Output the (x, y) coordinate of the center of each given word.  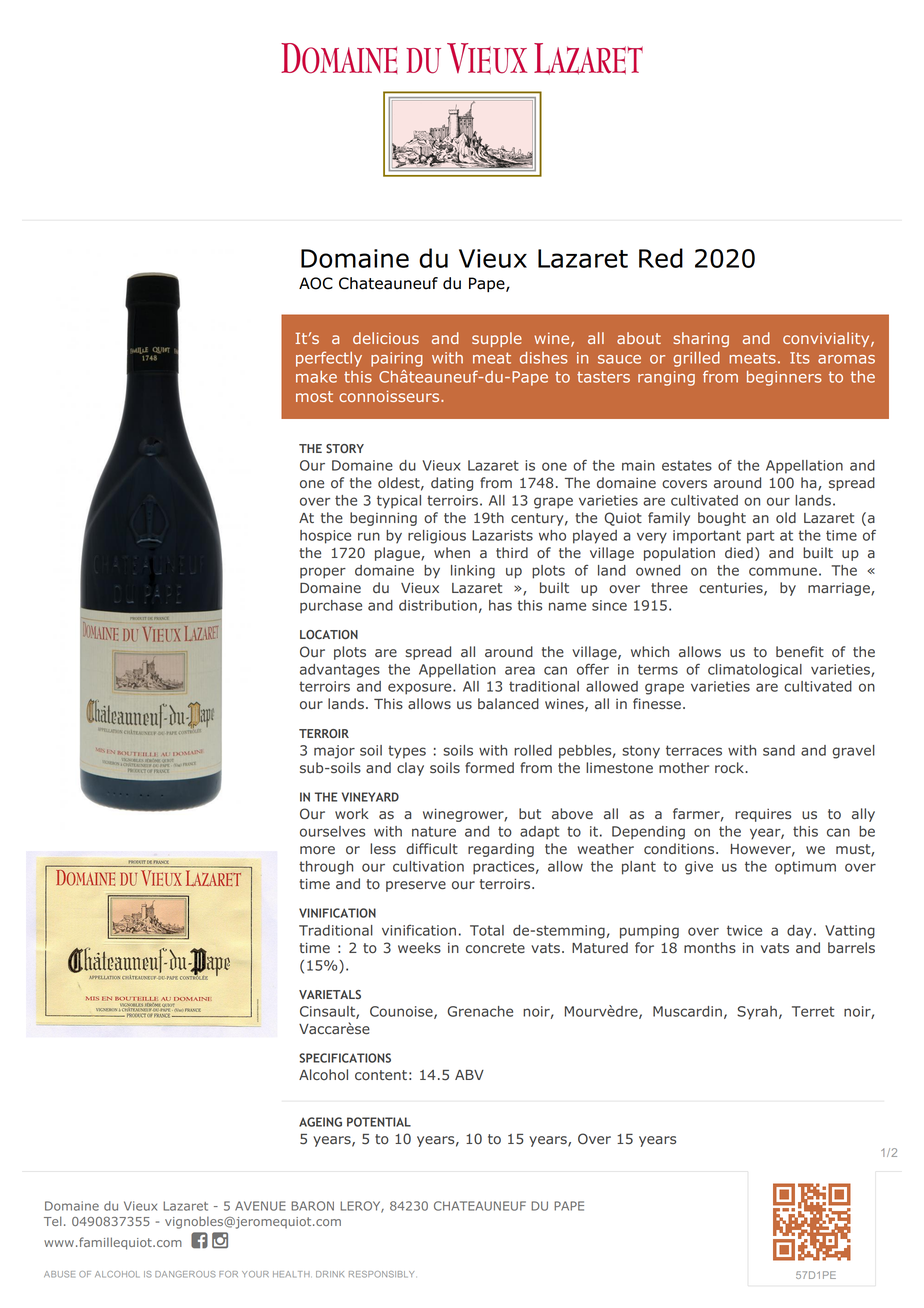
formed (489, 768)
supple (497, 339)
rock (730, 768)
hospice (325, 537)
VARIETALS (330, 994)
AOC (316, 283)
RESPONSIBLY (381, 1274)
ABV (469, 1075)
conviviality (827, 339)
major (334, 752)
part (760, 537)
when (452, 552)
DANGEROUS (185, 1274)
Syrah (757, 1013)
